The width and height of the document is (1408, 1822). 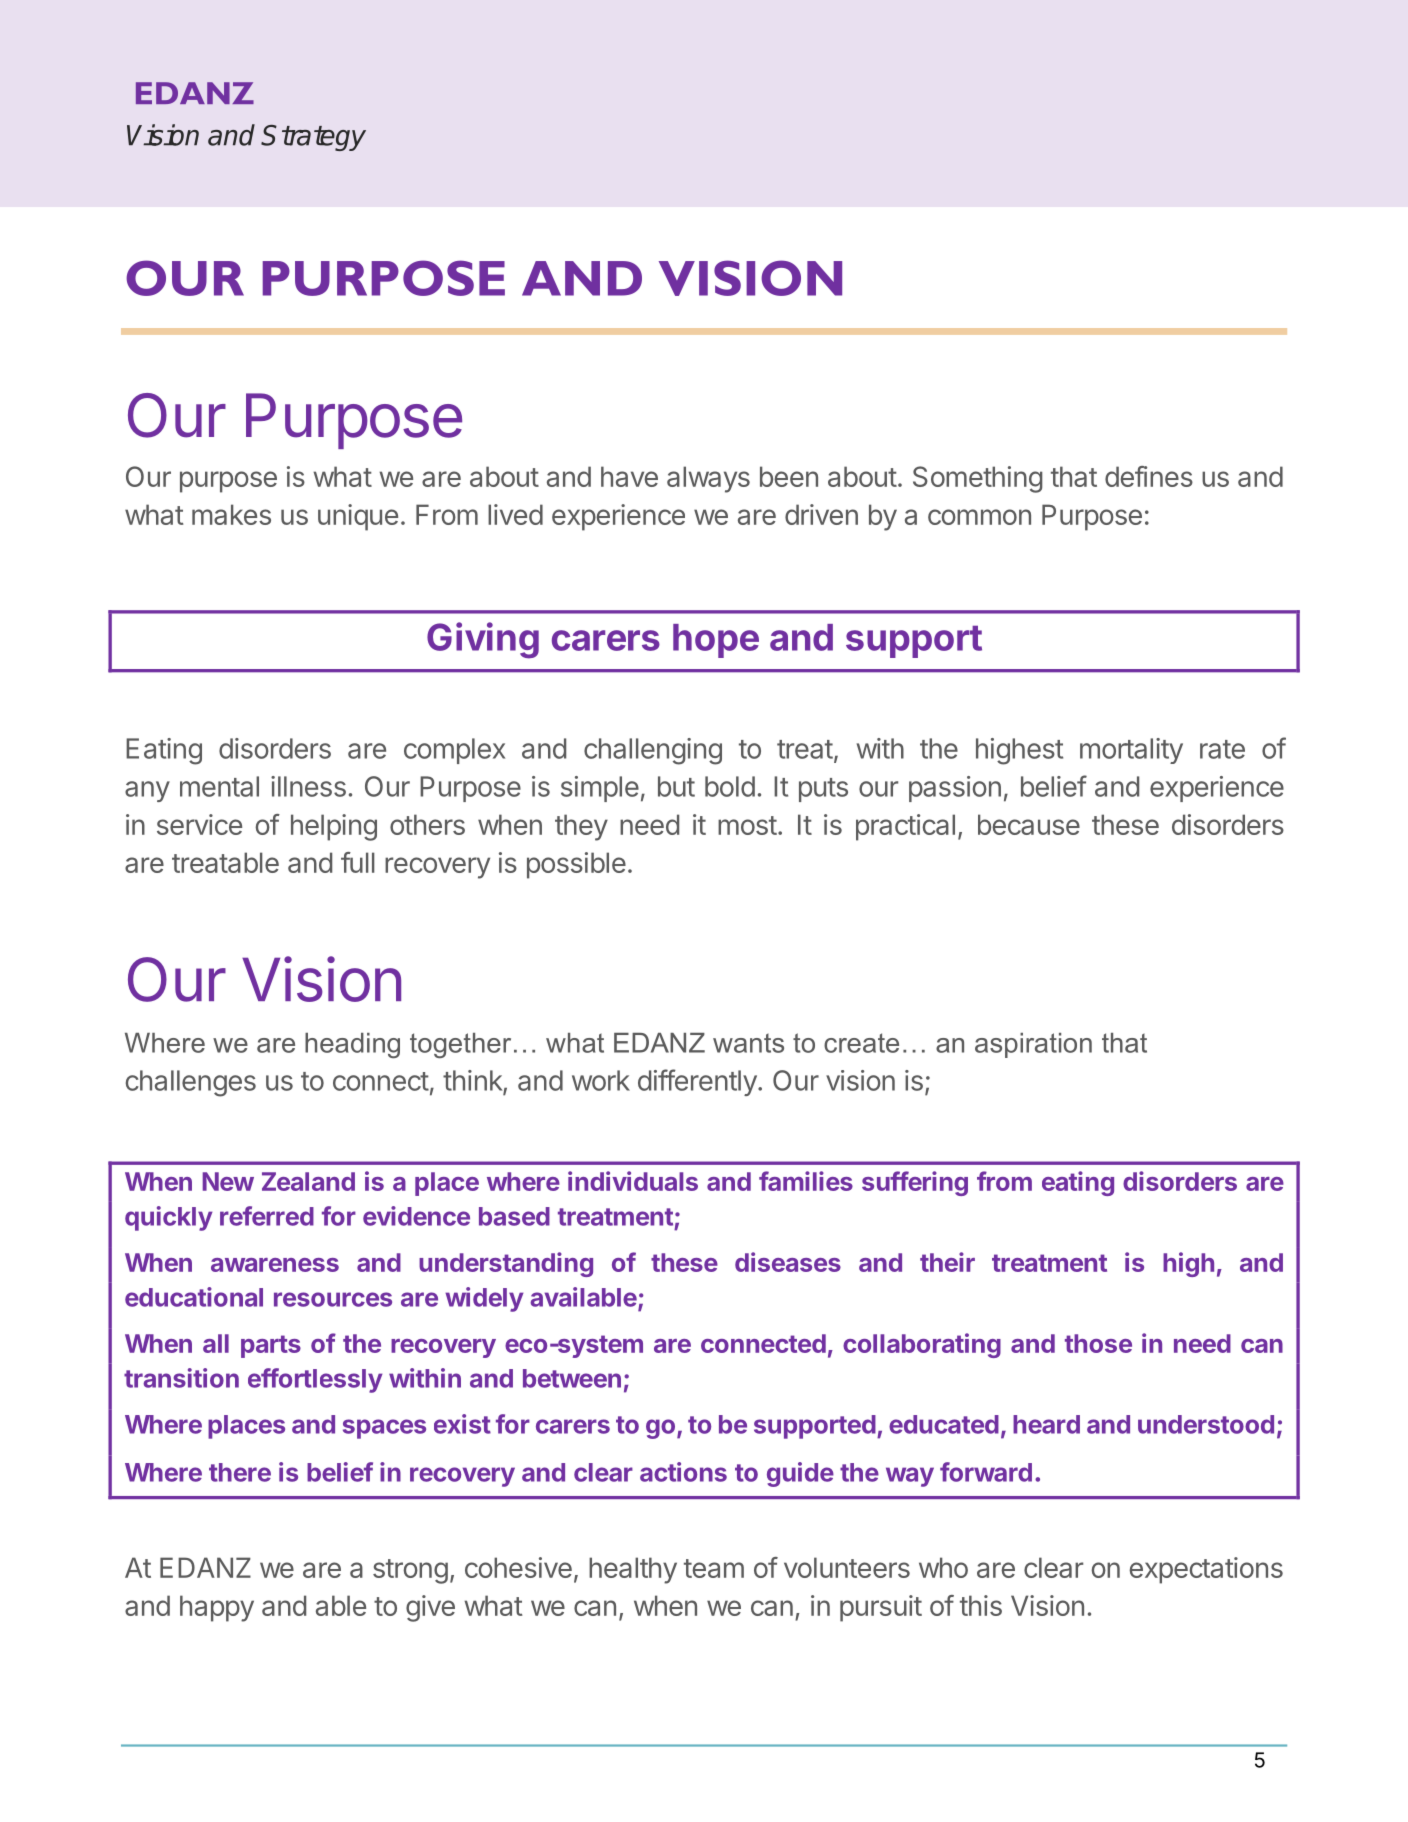 I want to click on resources, so click(x=333, y=1299).
